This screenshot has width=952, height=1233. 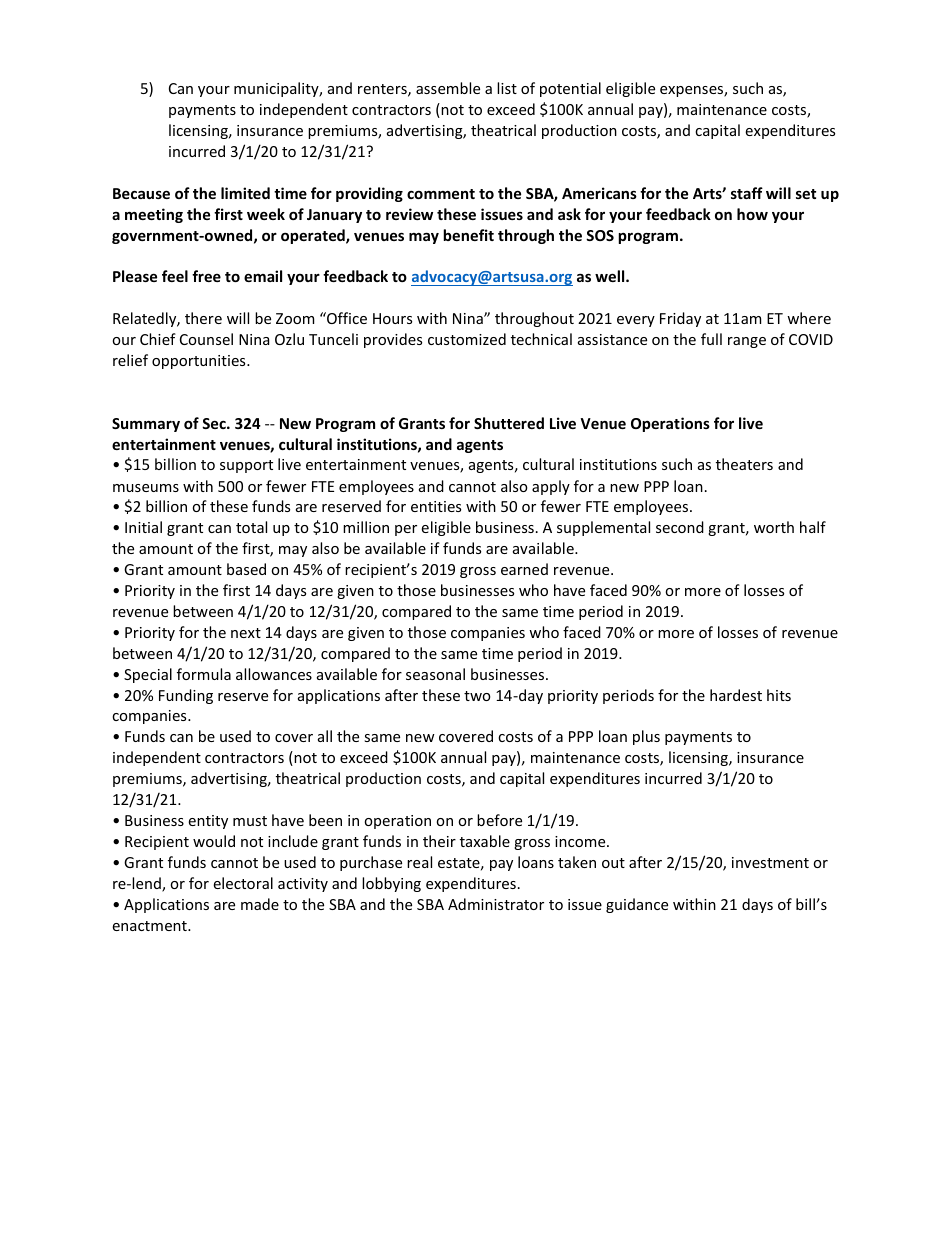 What do you see at coordinates (711, 339) in the screenshot?
I see `full` at bounding box center [711, 339].
